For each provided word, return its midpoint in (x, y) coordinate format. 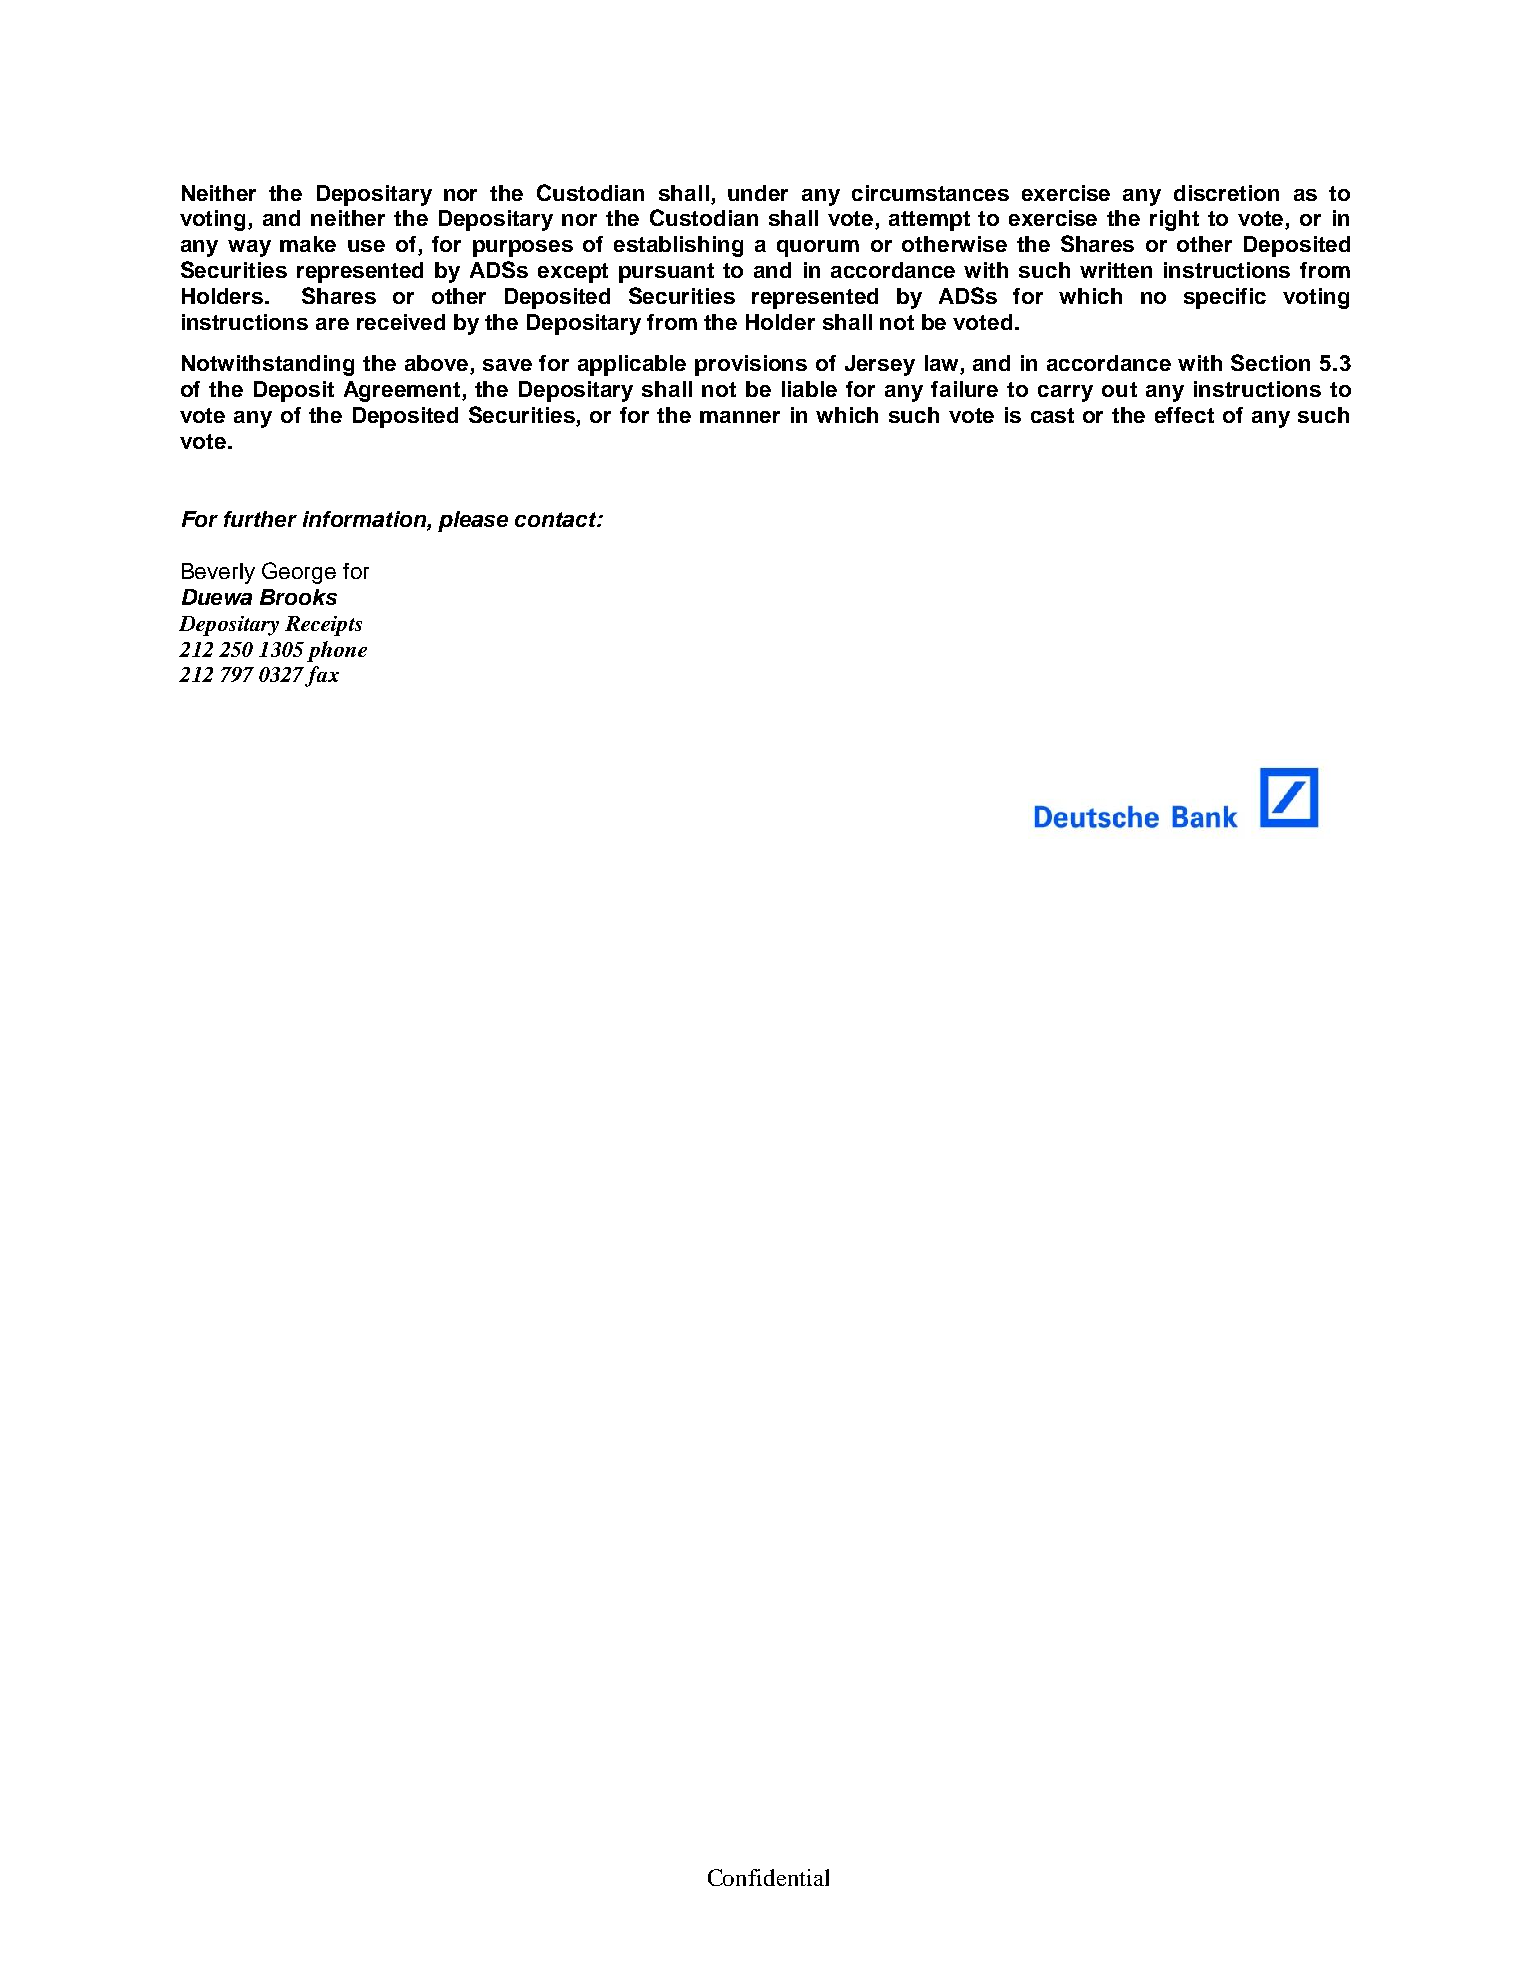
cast (1052, 415)
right (1174, 220)
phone (337, 651)
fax (322, 676)
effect (1184, 415)
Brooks (298, 597)
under (758, 193)
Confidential (768, 1877)
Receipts (323, 626)
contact (557, 519)
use (366, 246)
